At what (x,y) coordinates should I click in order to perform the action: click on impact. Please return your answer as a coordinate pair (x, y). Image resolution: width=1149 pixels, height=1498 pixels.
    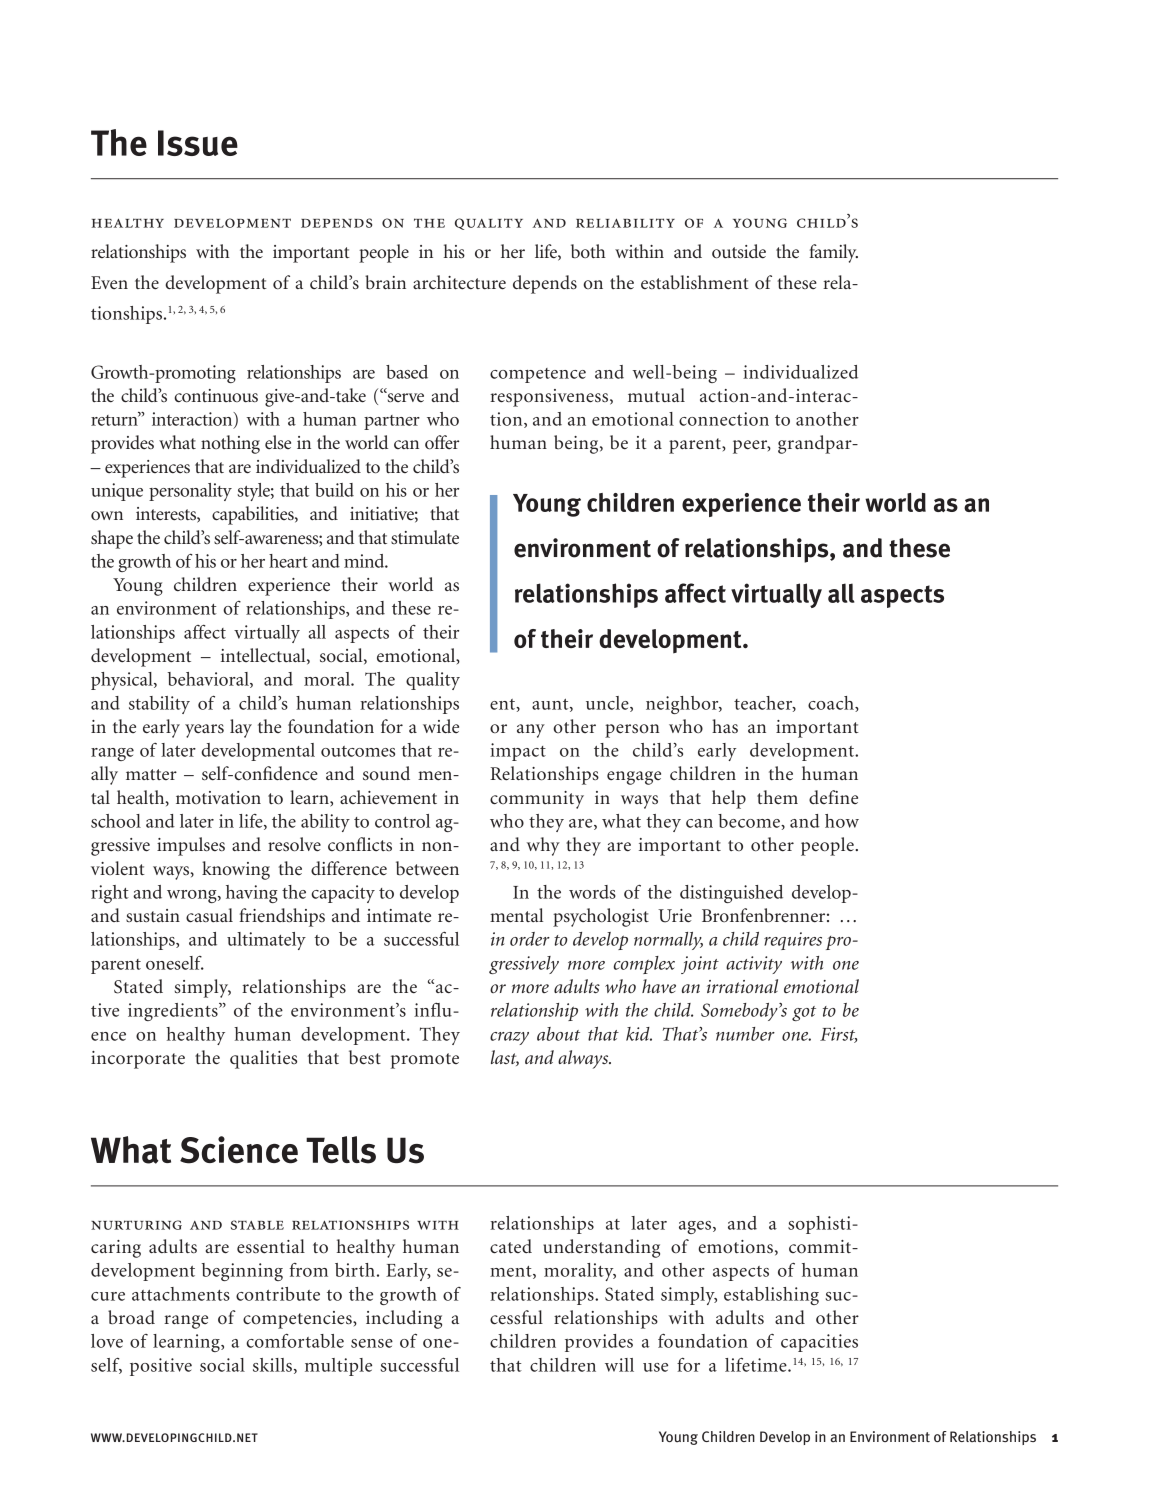
    Looking at the image, I should click on (518, 752).
